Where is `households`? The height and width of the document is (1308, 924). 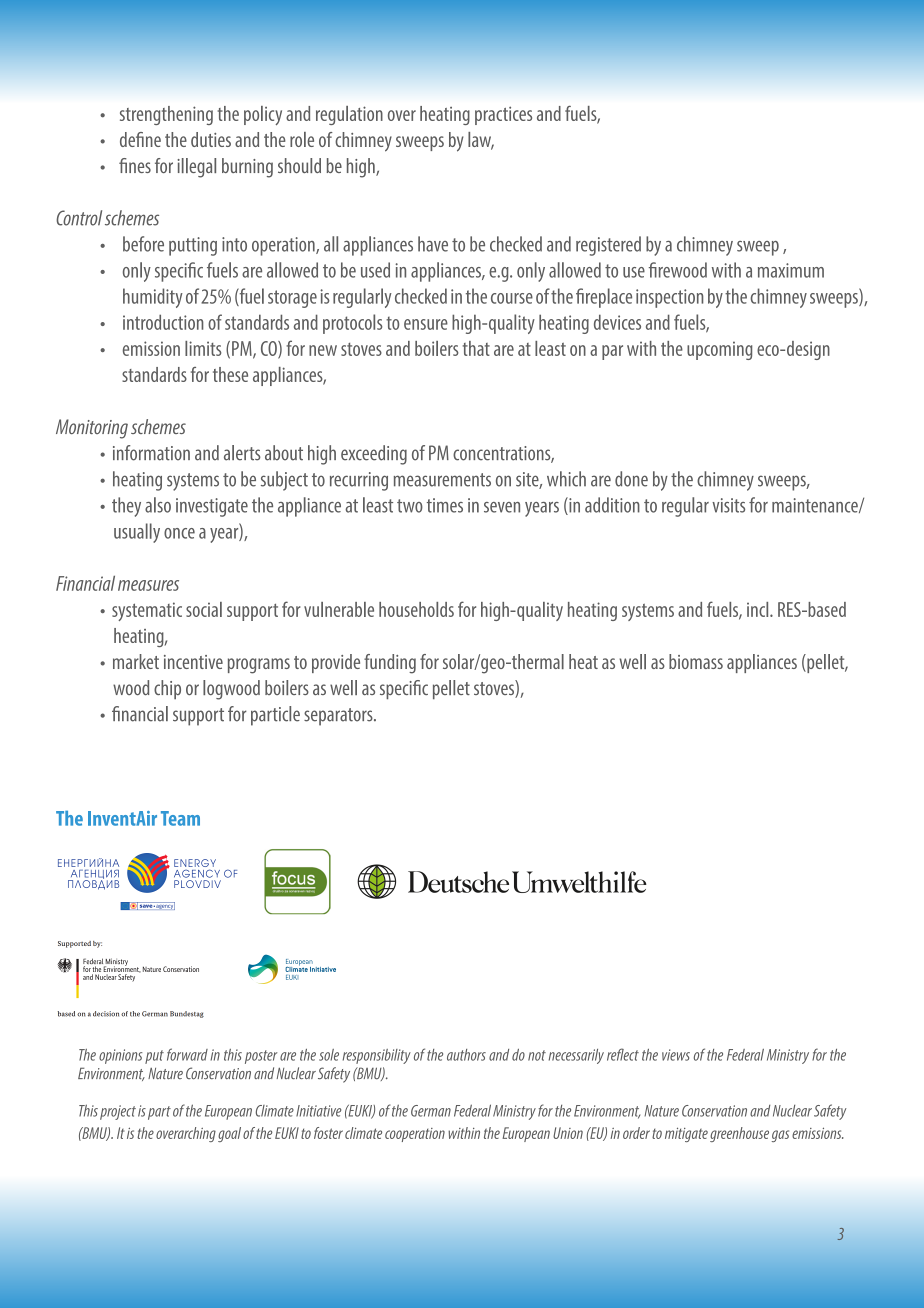 households is located at coordinates (416, 609).
